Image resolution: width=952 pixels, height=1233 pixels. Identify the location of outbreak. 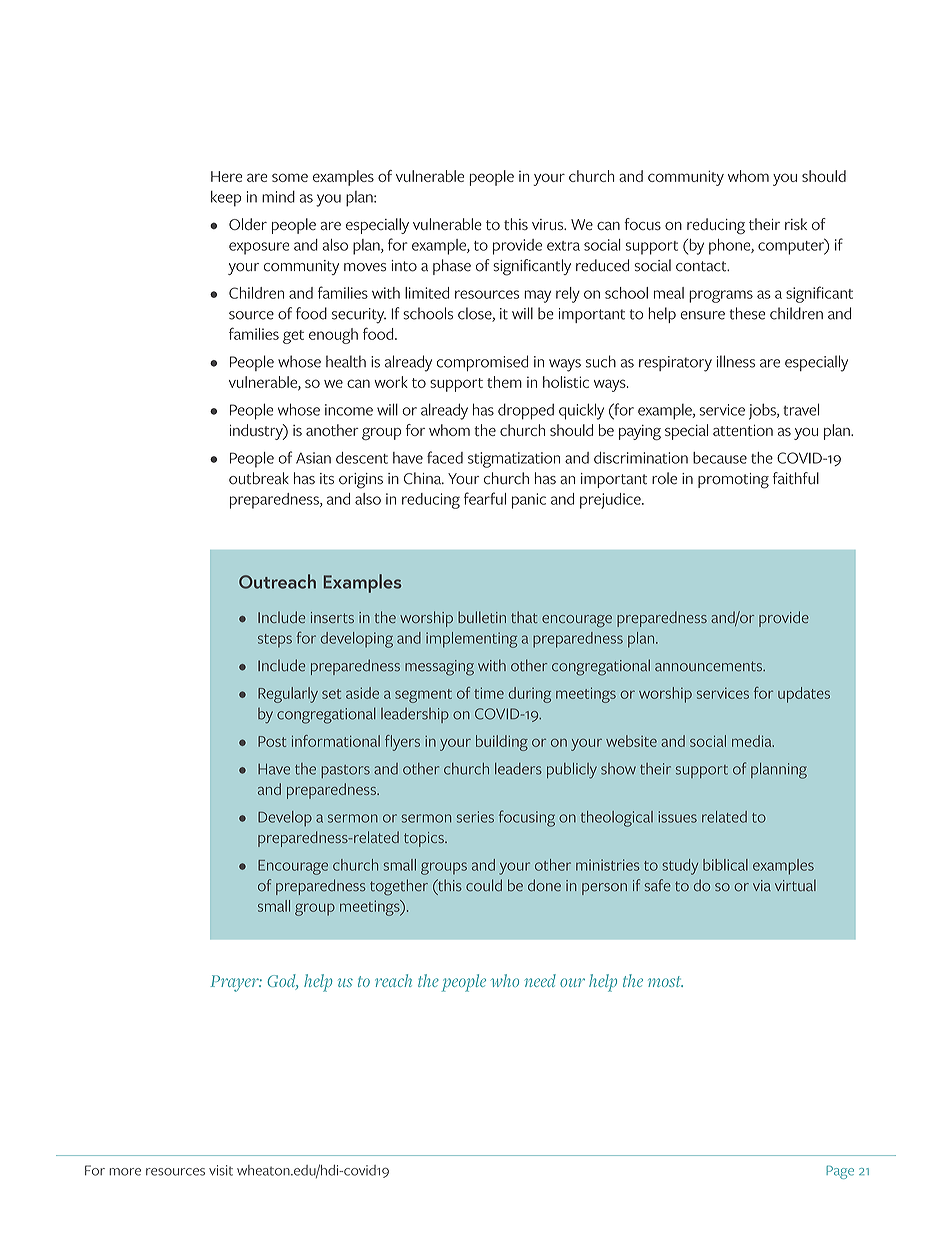
(259, 478).
